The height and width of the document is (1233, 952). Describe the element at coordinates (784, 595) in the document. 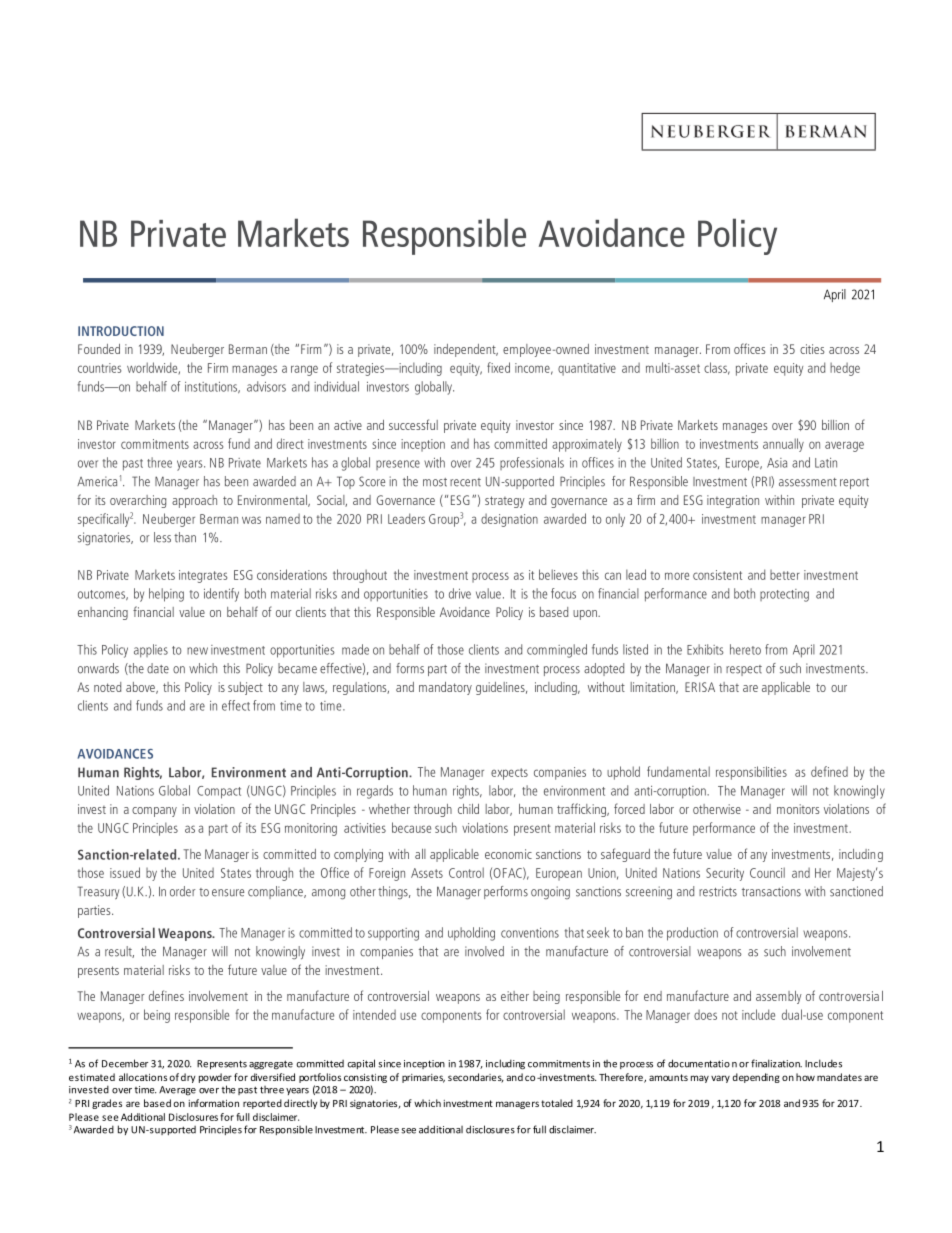

I see `protecting` at that location.
